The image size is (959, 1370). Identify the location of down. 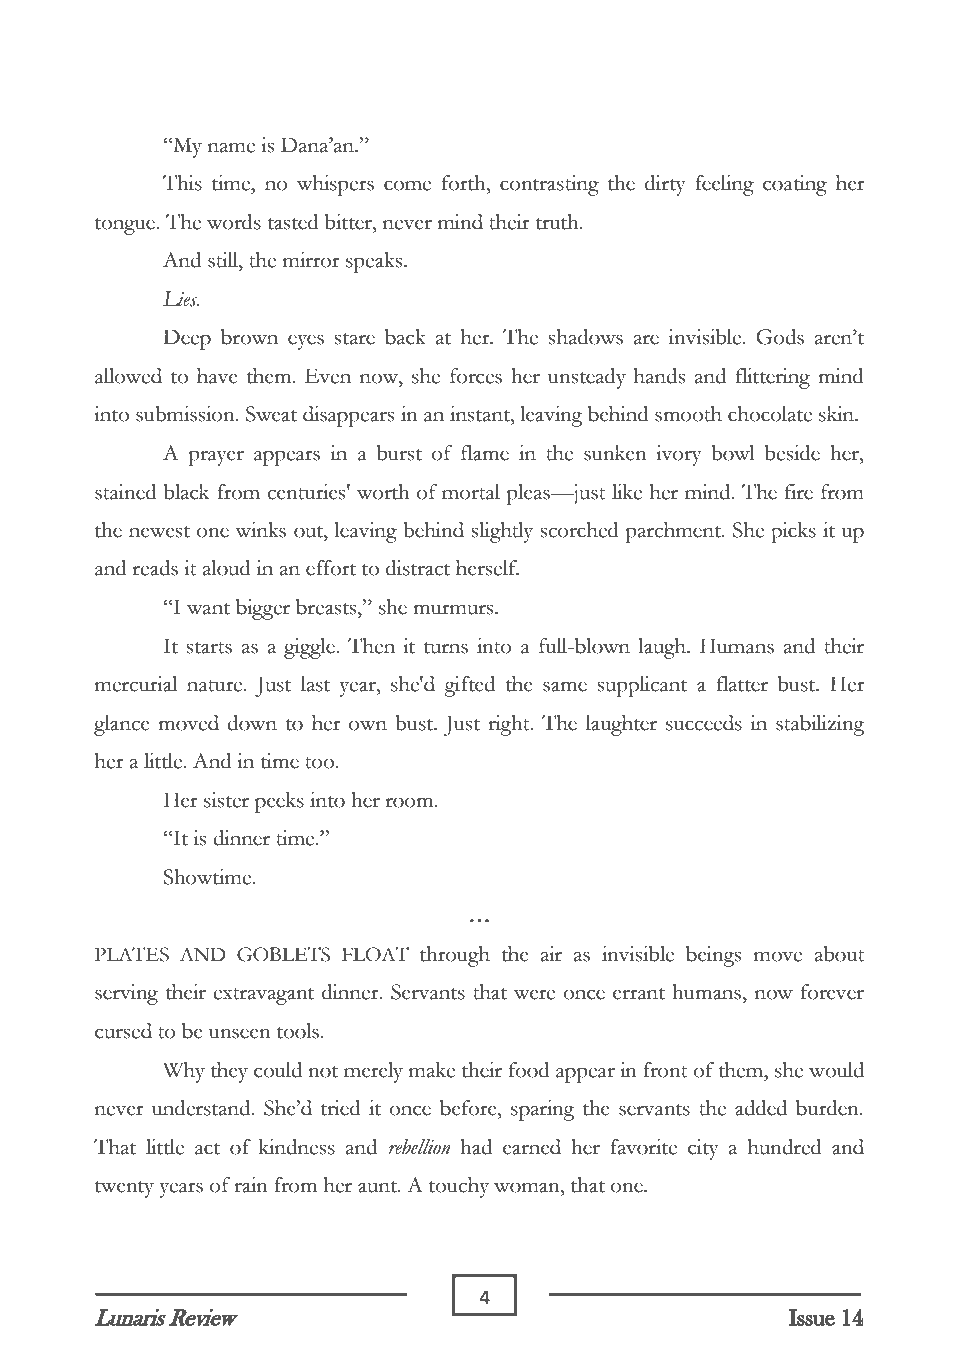
(252, 723).
